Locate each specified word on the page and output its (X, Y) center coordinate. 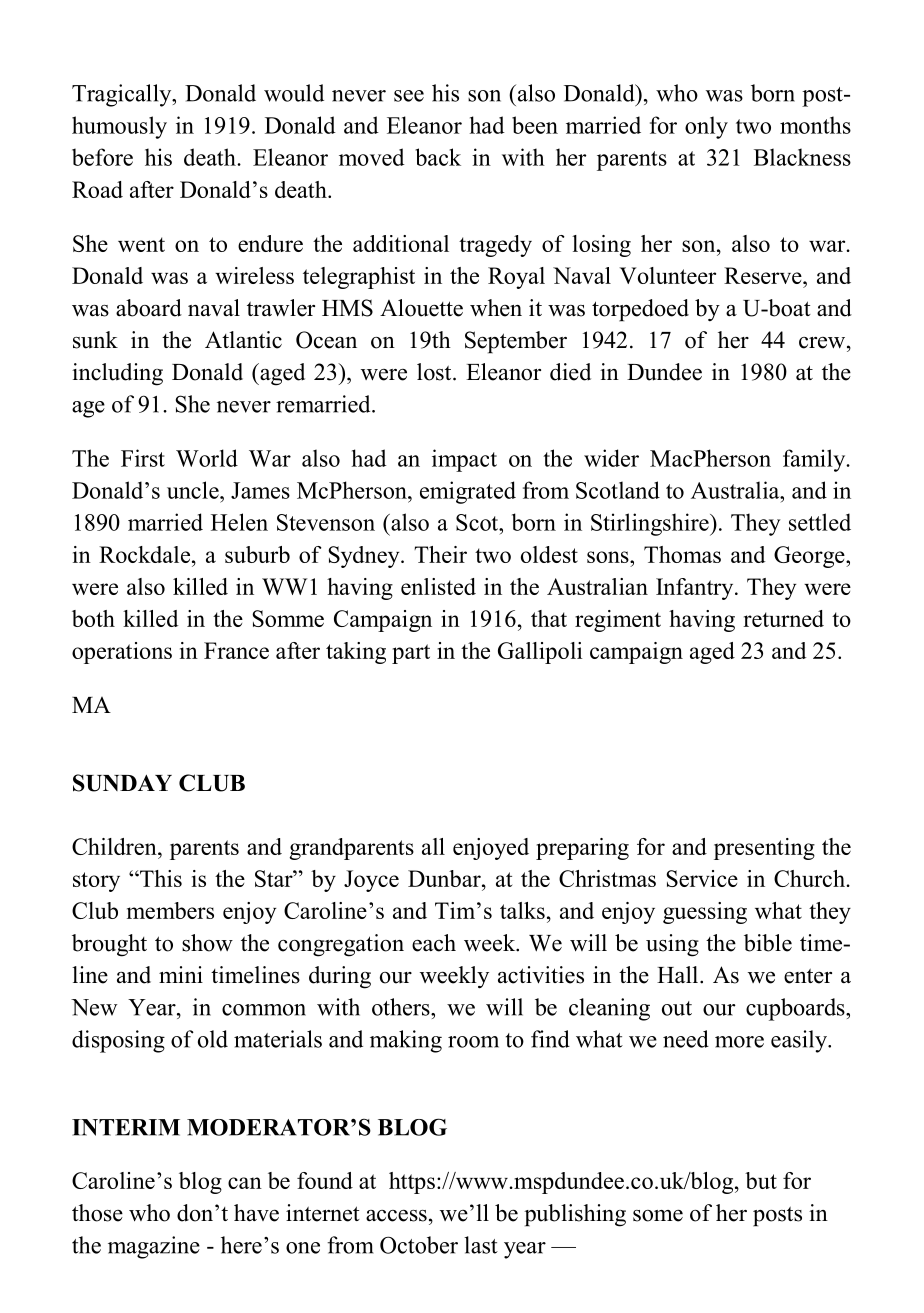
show (207, 943)
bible (768, 943)
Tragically (123, 95)
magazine (154, 1247)
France (236, 650)
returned (783, 618)
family (815, 460)
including (117, 374)
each (434, 943)
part (411, 654)
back (438, 157)
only (706, 127)
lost (435, 372)
